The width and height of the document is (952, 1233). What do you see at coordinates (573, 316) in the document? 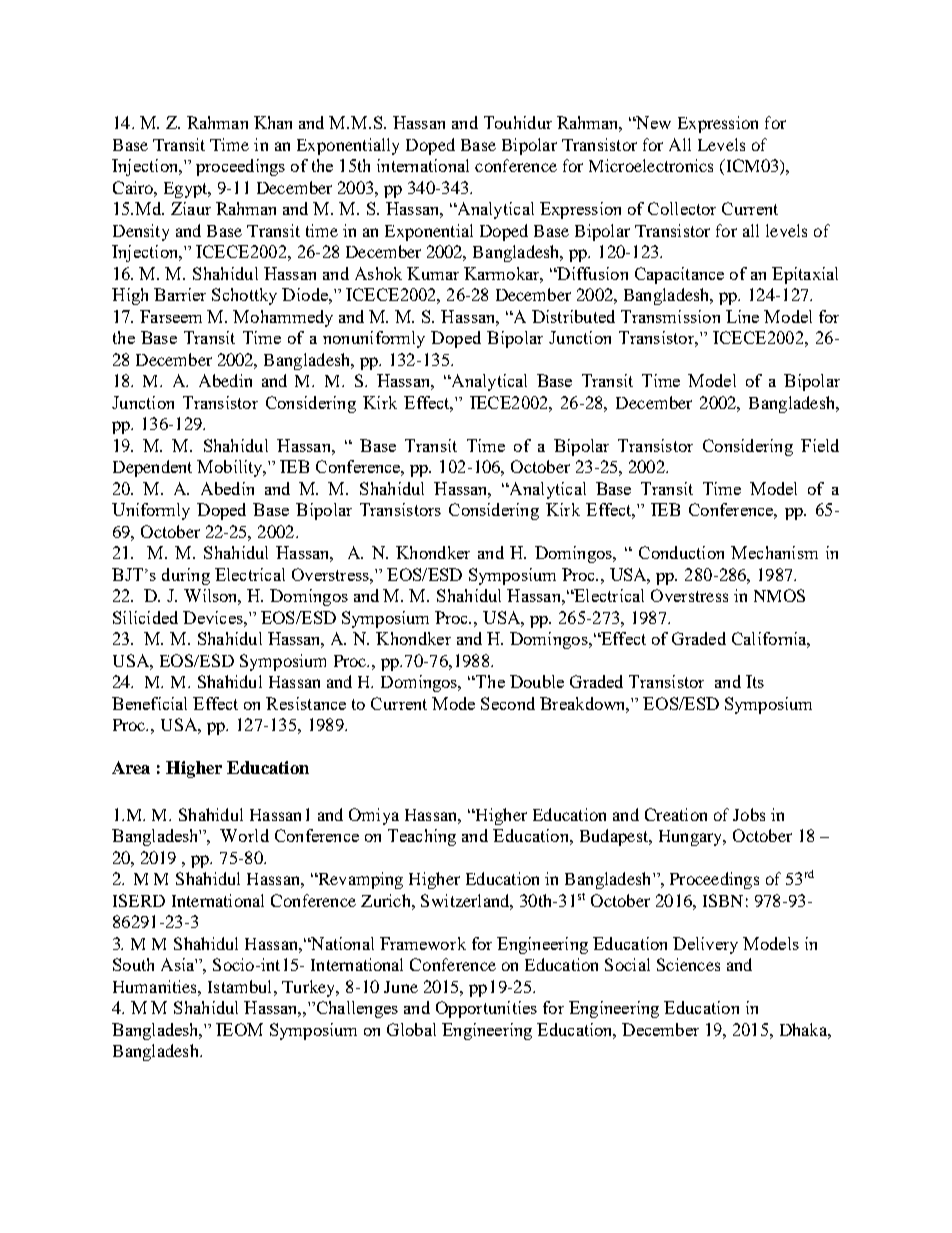
I see `Distributed` at bounding box center [573, 316].
